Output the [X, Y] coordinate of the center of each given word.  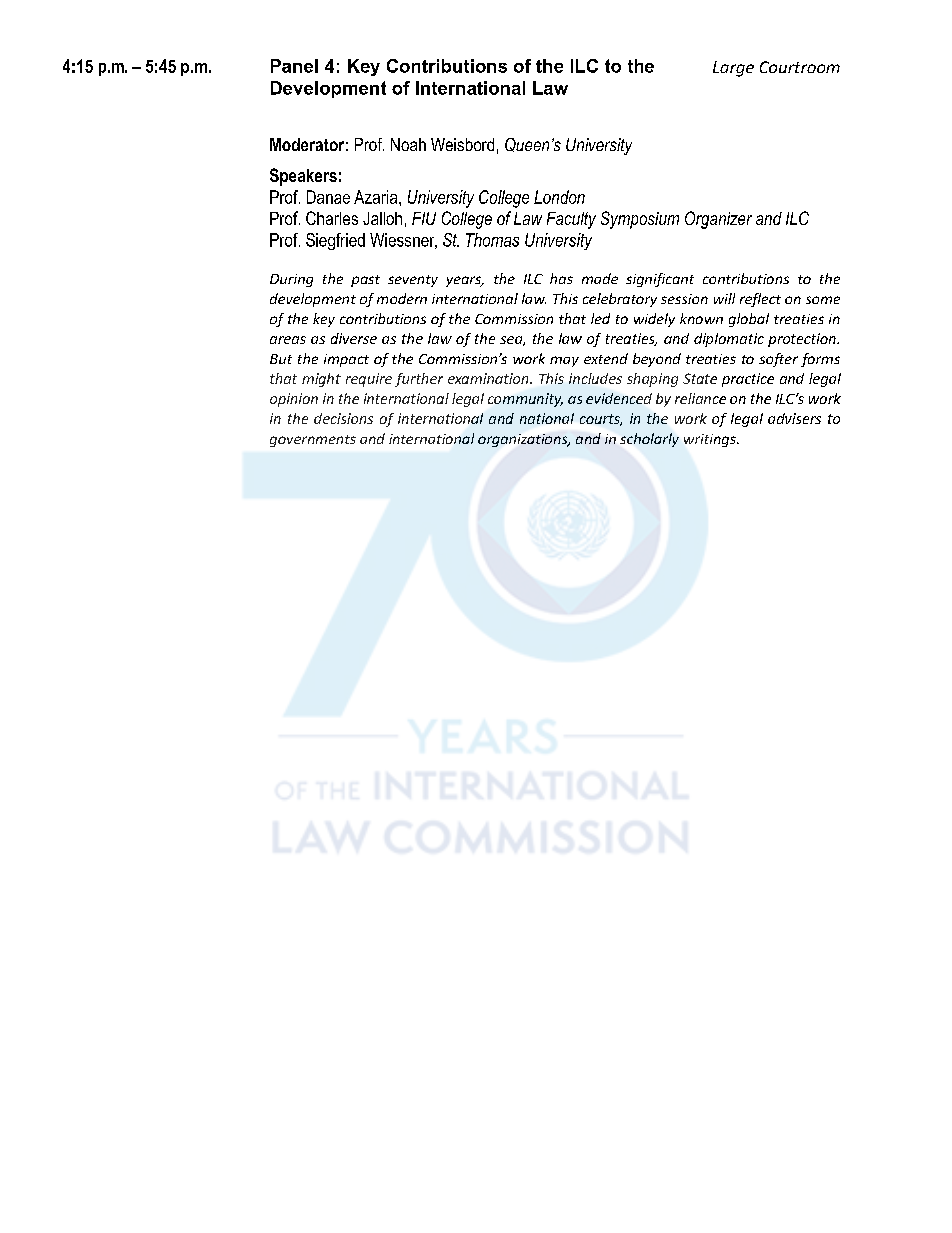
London [559, 197]
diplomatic [729, 340]
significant [660, 280]
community [525, 400]
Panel [294, 66]
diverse [354, 338]
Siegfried [335, 241]
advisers [794, 418]
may [564, 361]
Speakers [303, 177]
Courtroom [800, 67]
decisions [343, 418]
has [561, 278]
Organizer [718, 220]
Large [733, 69]
